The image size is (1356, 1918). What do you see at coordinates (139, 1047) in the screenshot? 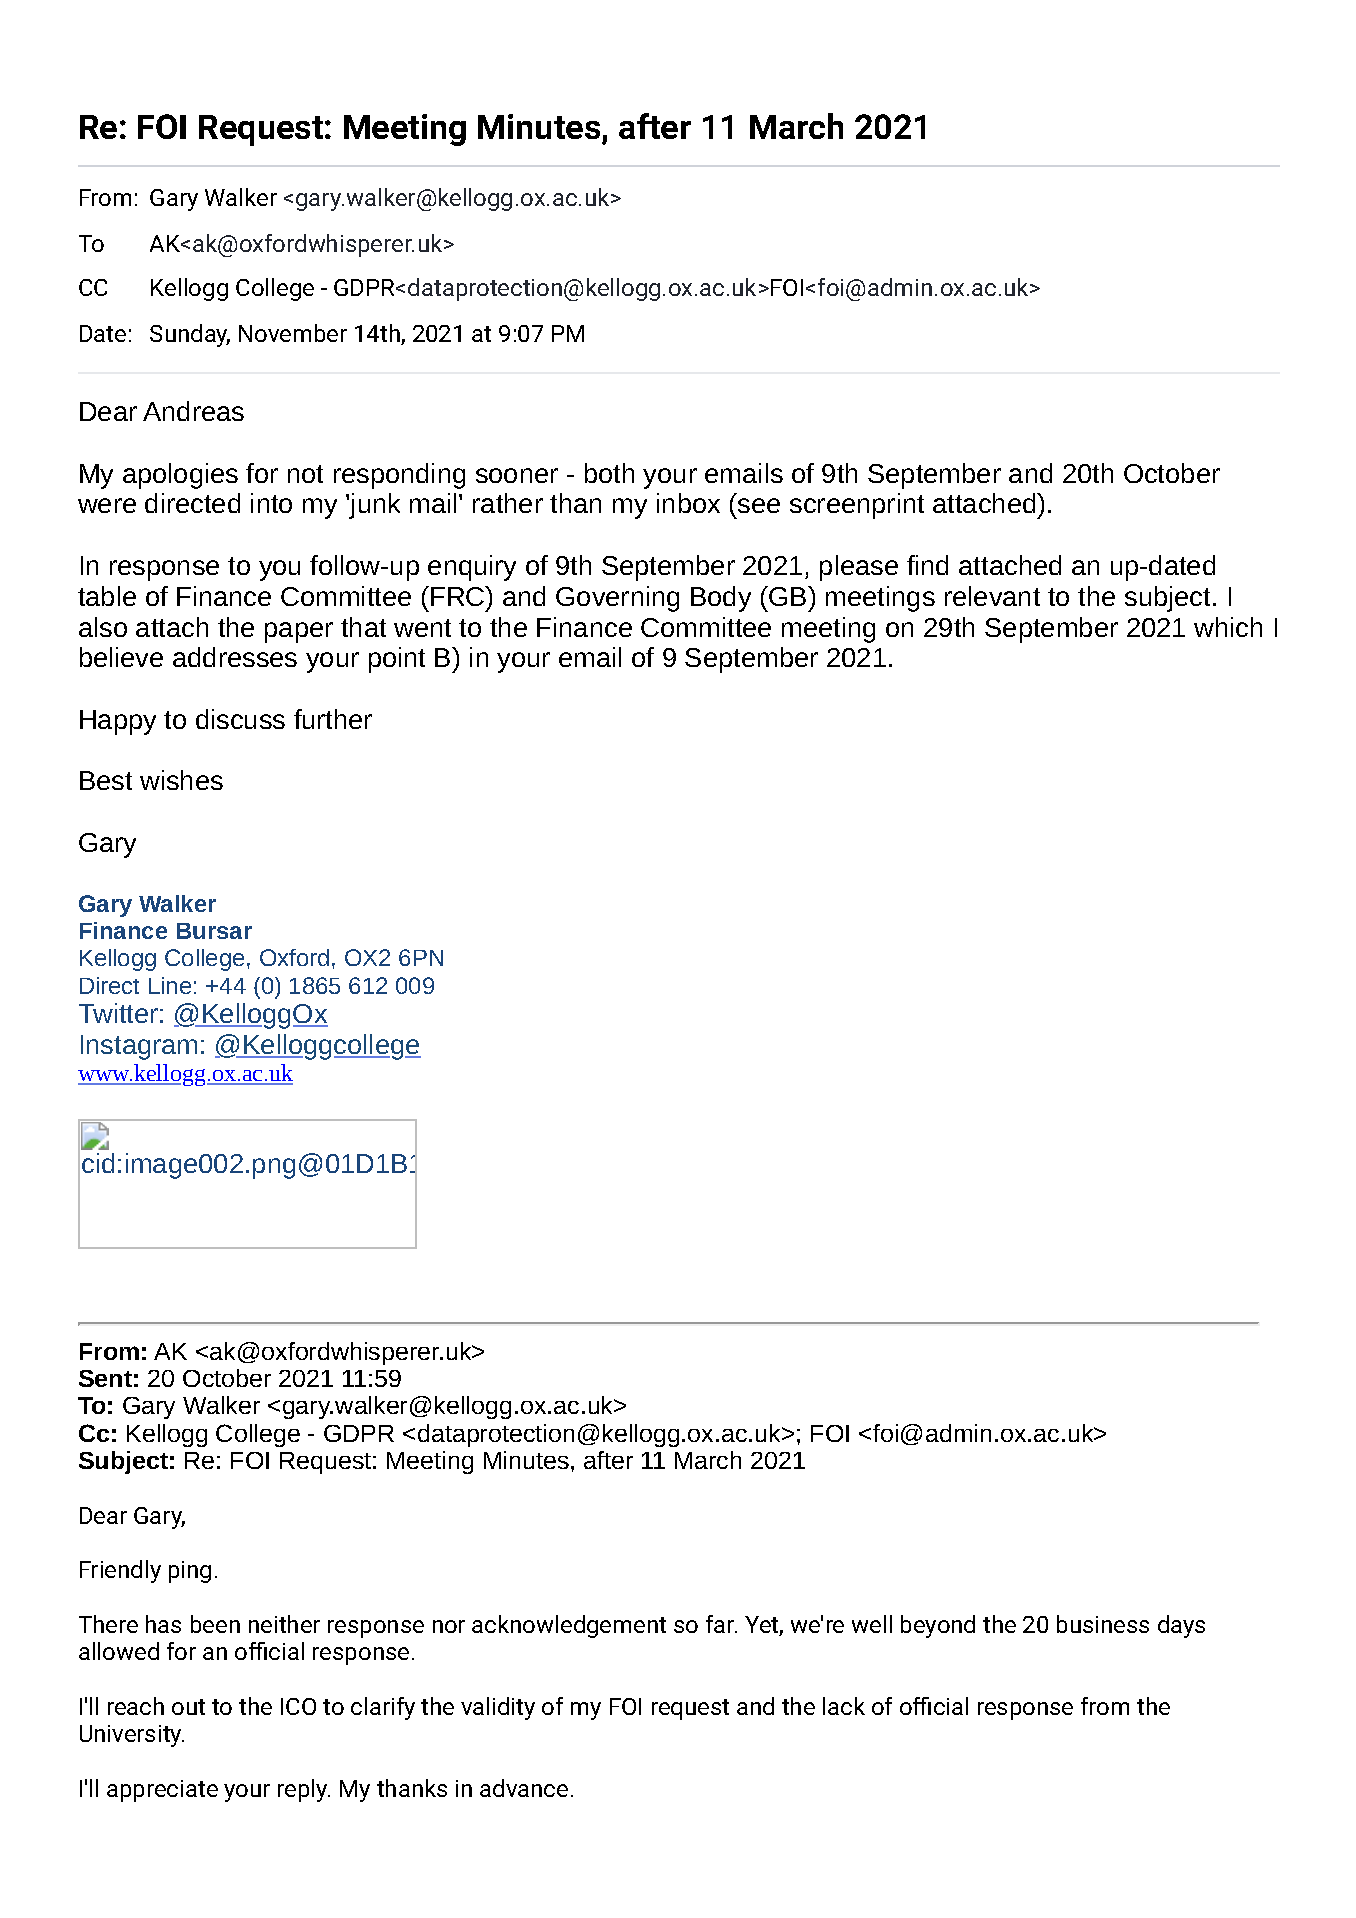
I see `Instagram` at bounding box center [139, 1047].
